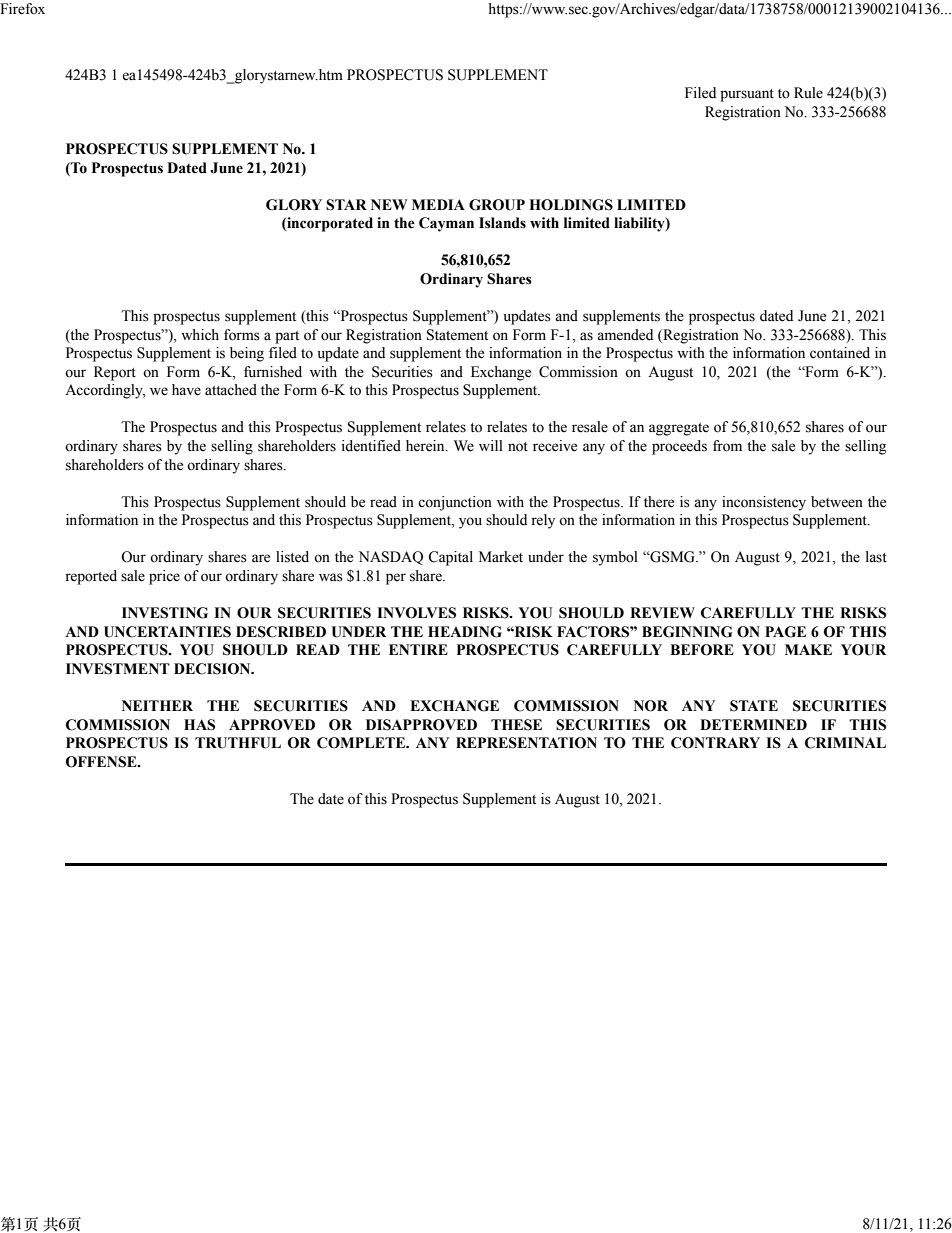  I want to click on pursuant, so click(747, 95).
